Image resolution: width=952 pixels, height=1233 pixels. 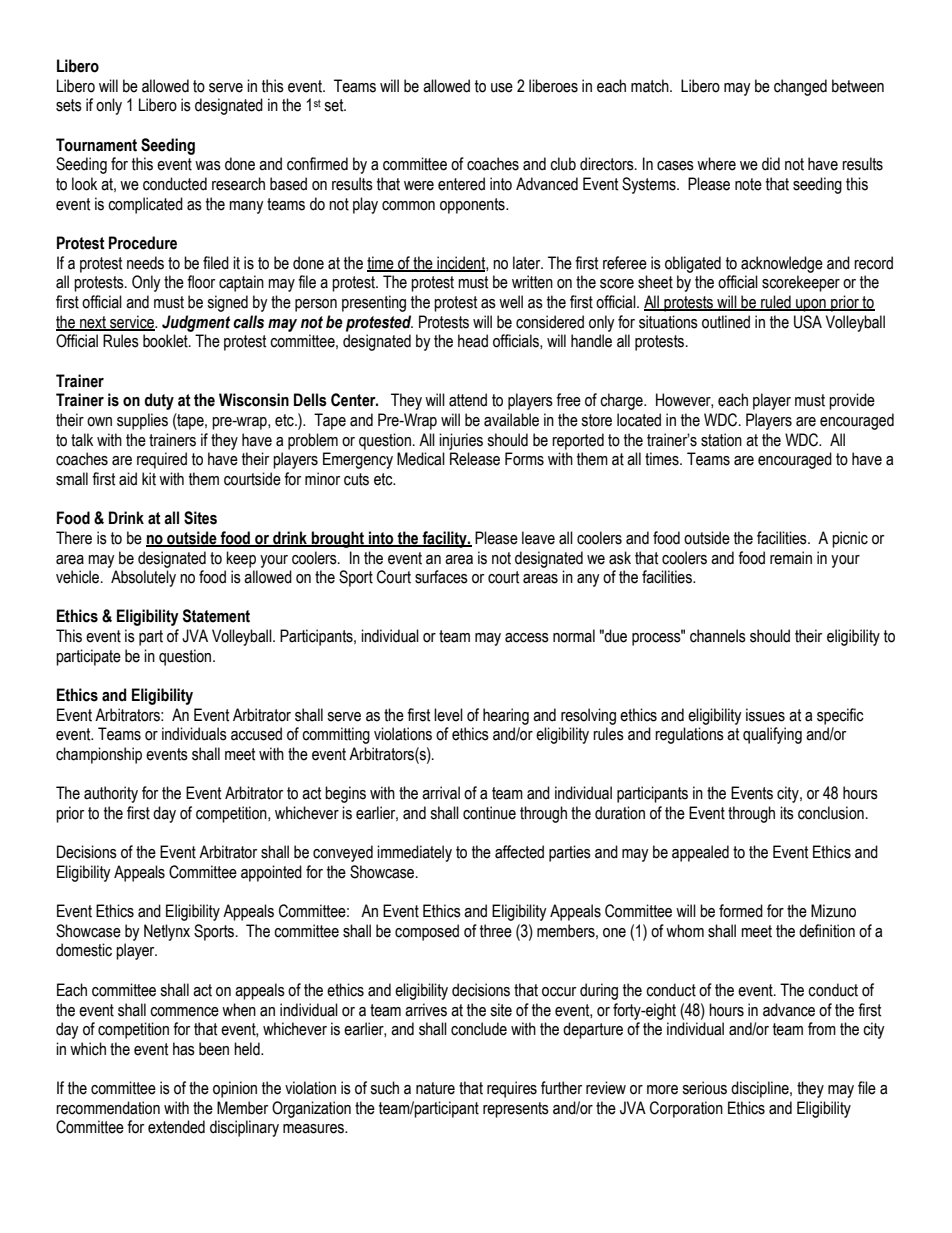 What do you see at coordinates (461, 184) in the image?
I see `entered` at bounding box center [461, 184].
